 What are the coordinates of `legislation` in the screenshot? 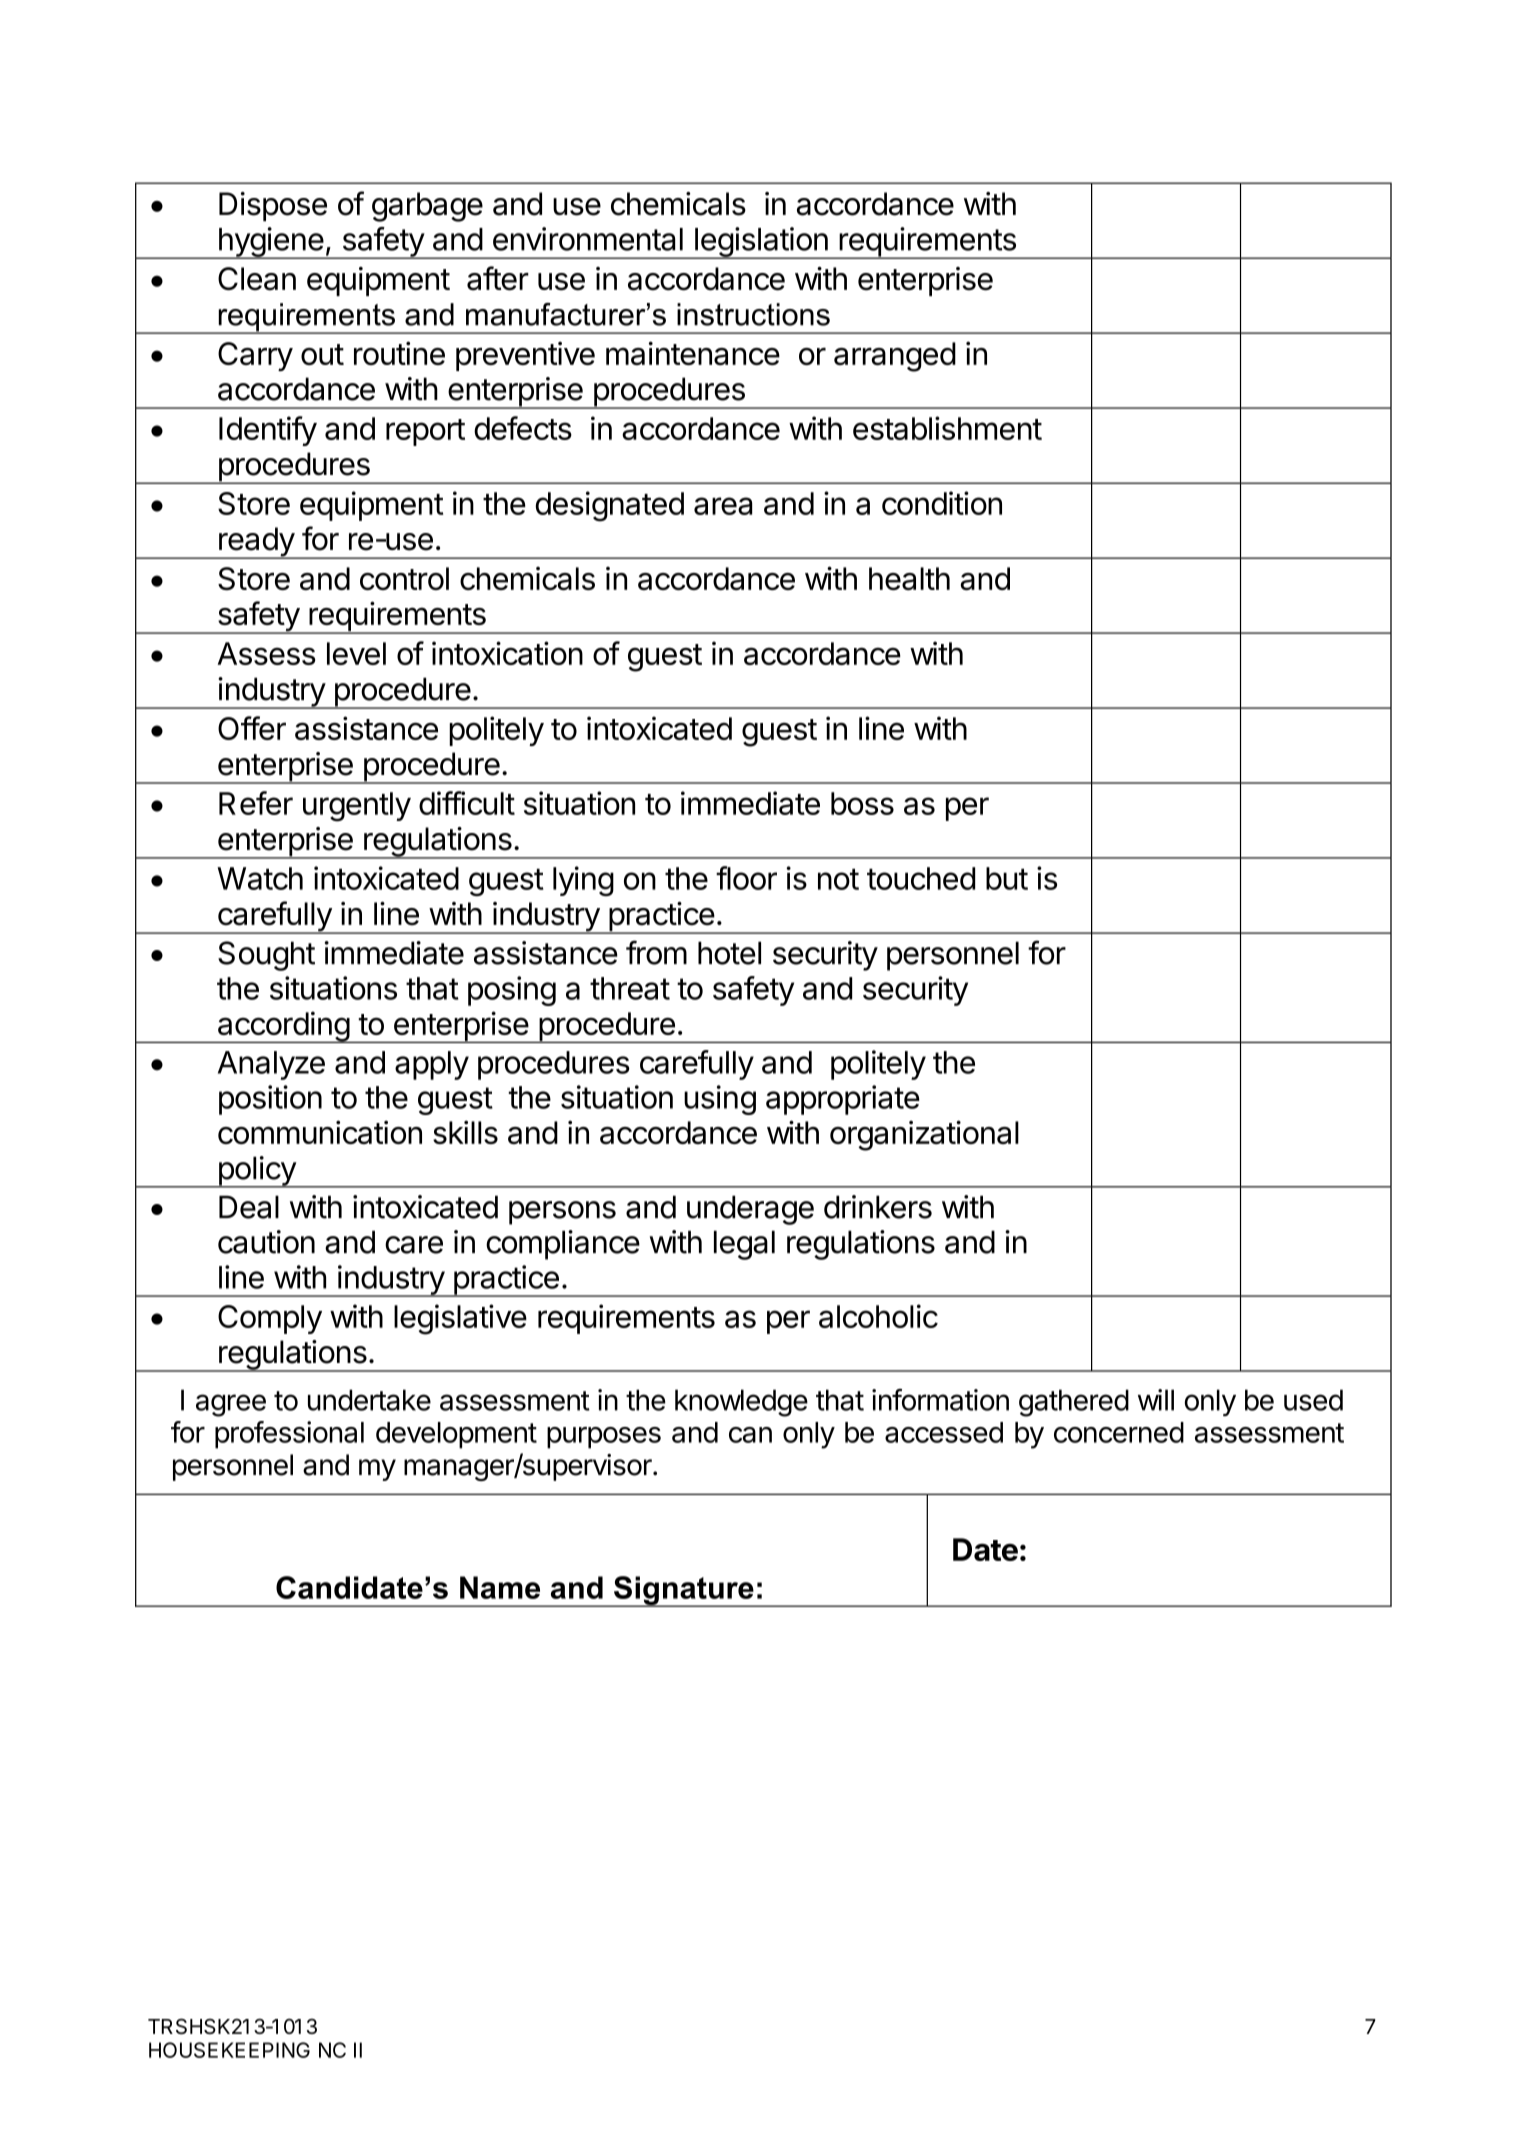 It's located at (760, 243).
